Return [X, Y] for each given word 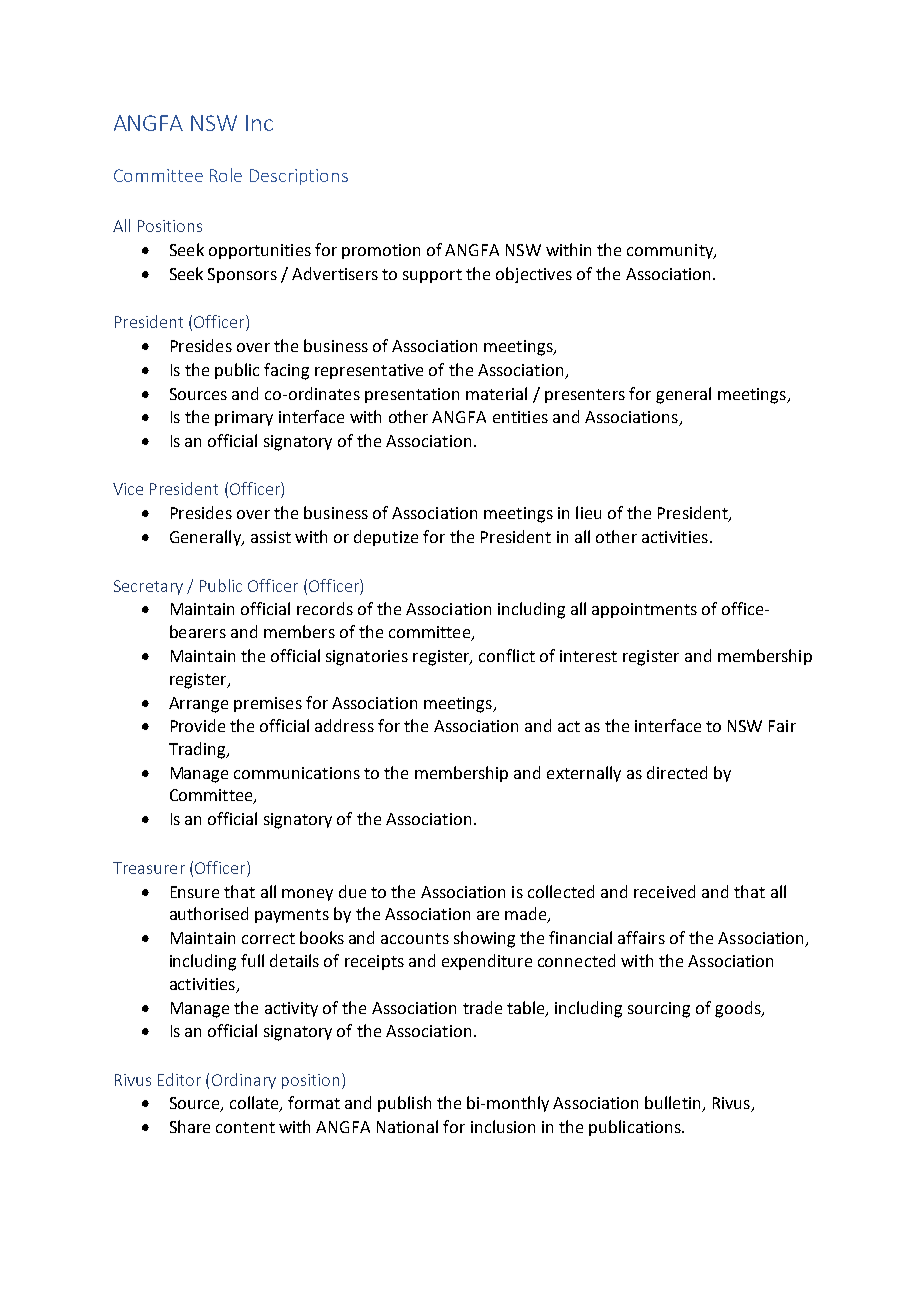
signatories [367, 658]
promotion [381, 251]
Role [226, 175]
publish [404, 1104]
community [671, 251]
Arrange [198, 705]
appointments [644, 610]
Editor [179, 1079]
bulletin [674, 1104]
